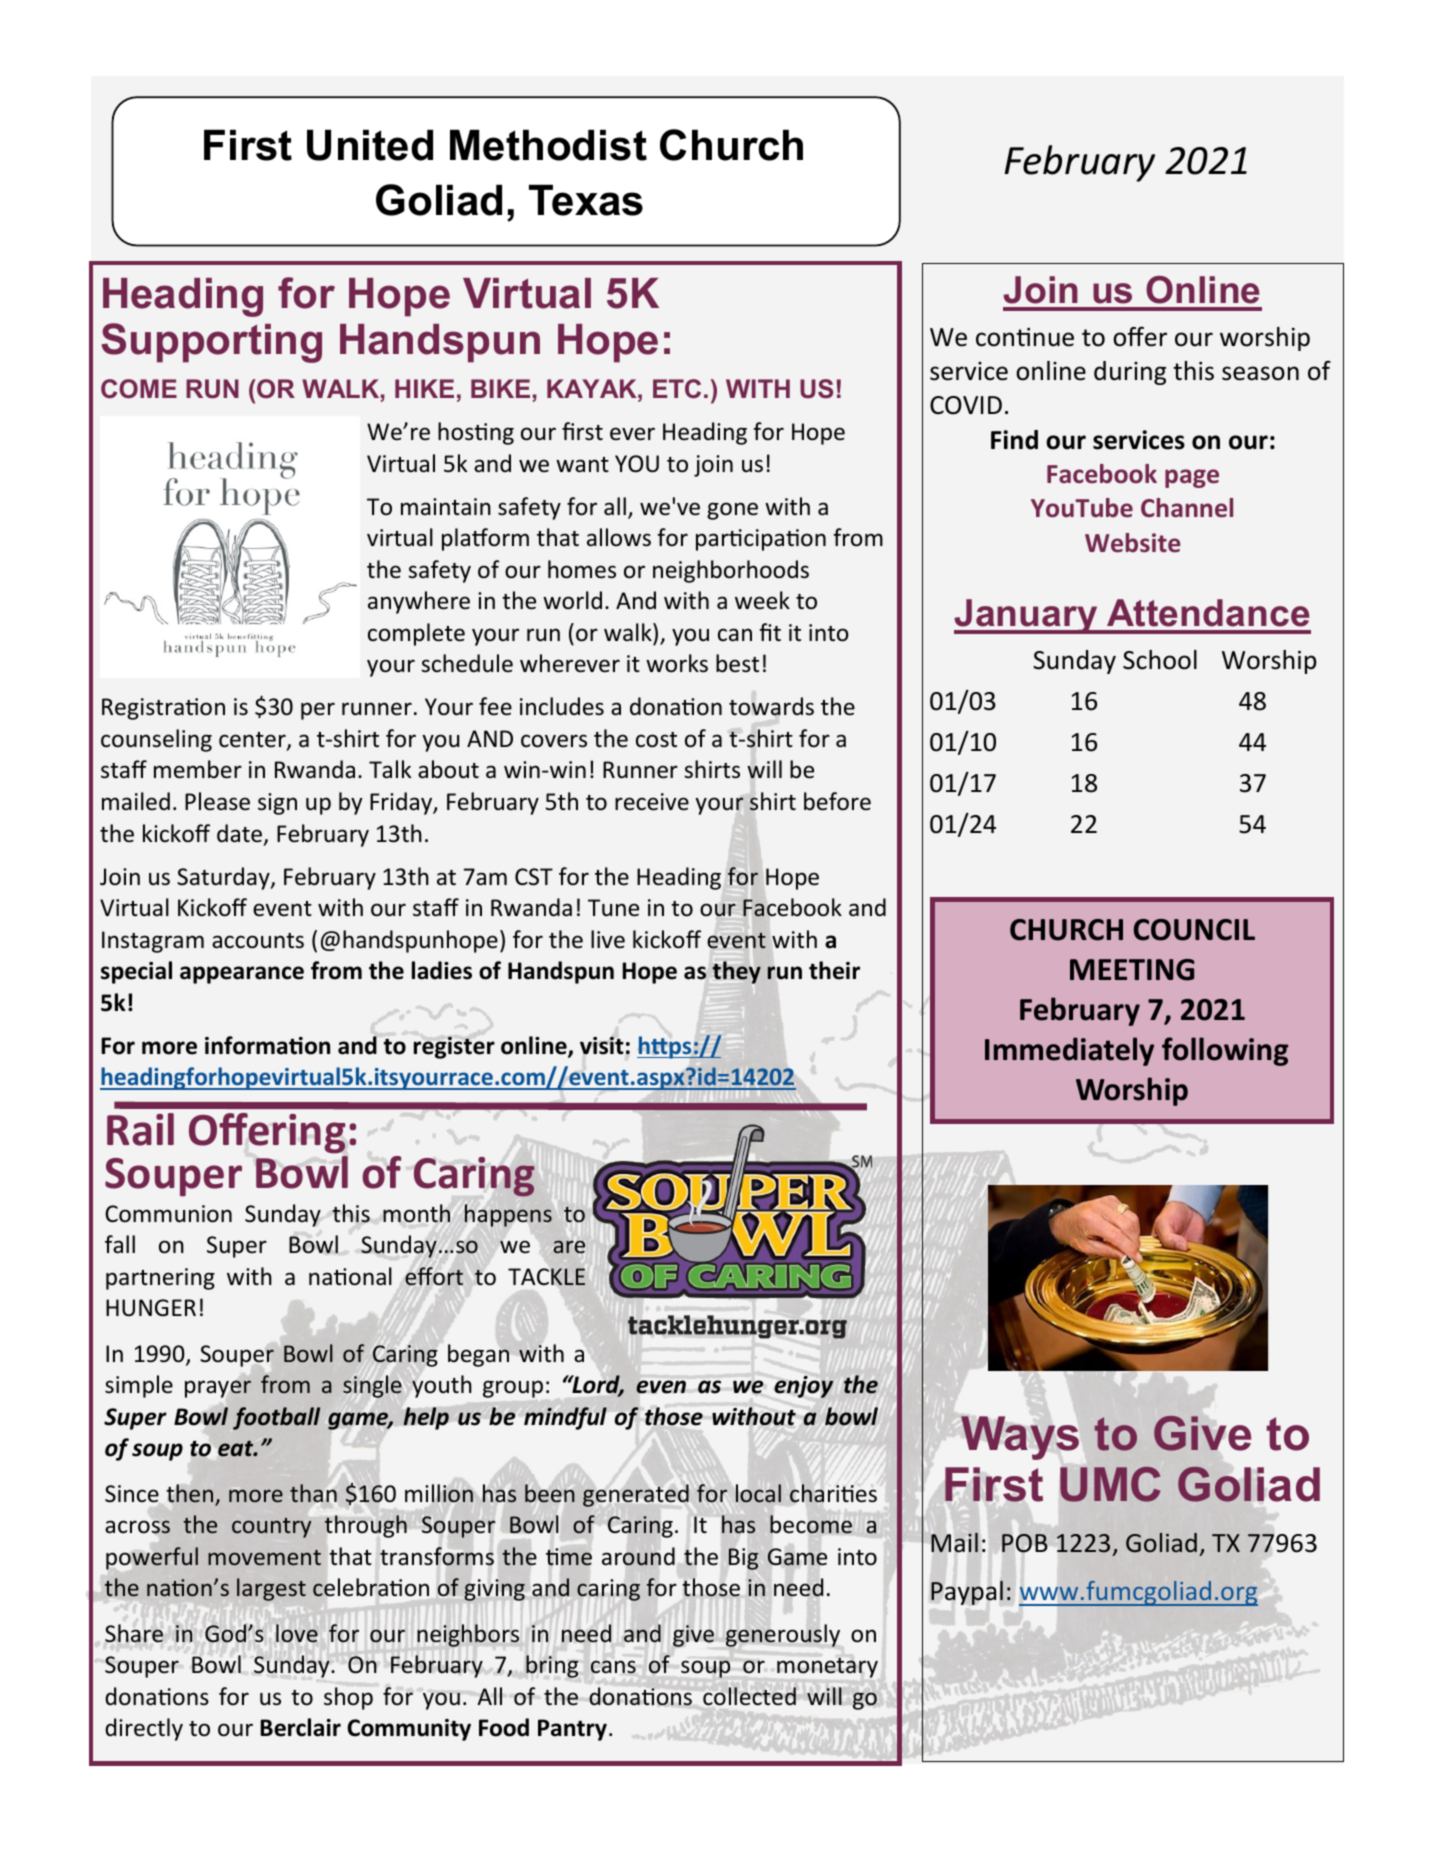 The height and width of the page is (1857, 1435). Describe the element at coordinates (586, 200) in the page. I see `Texas` at that location.
